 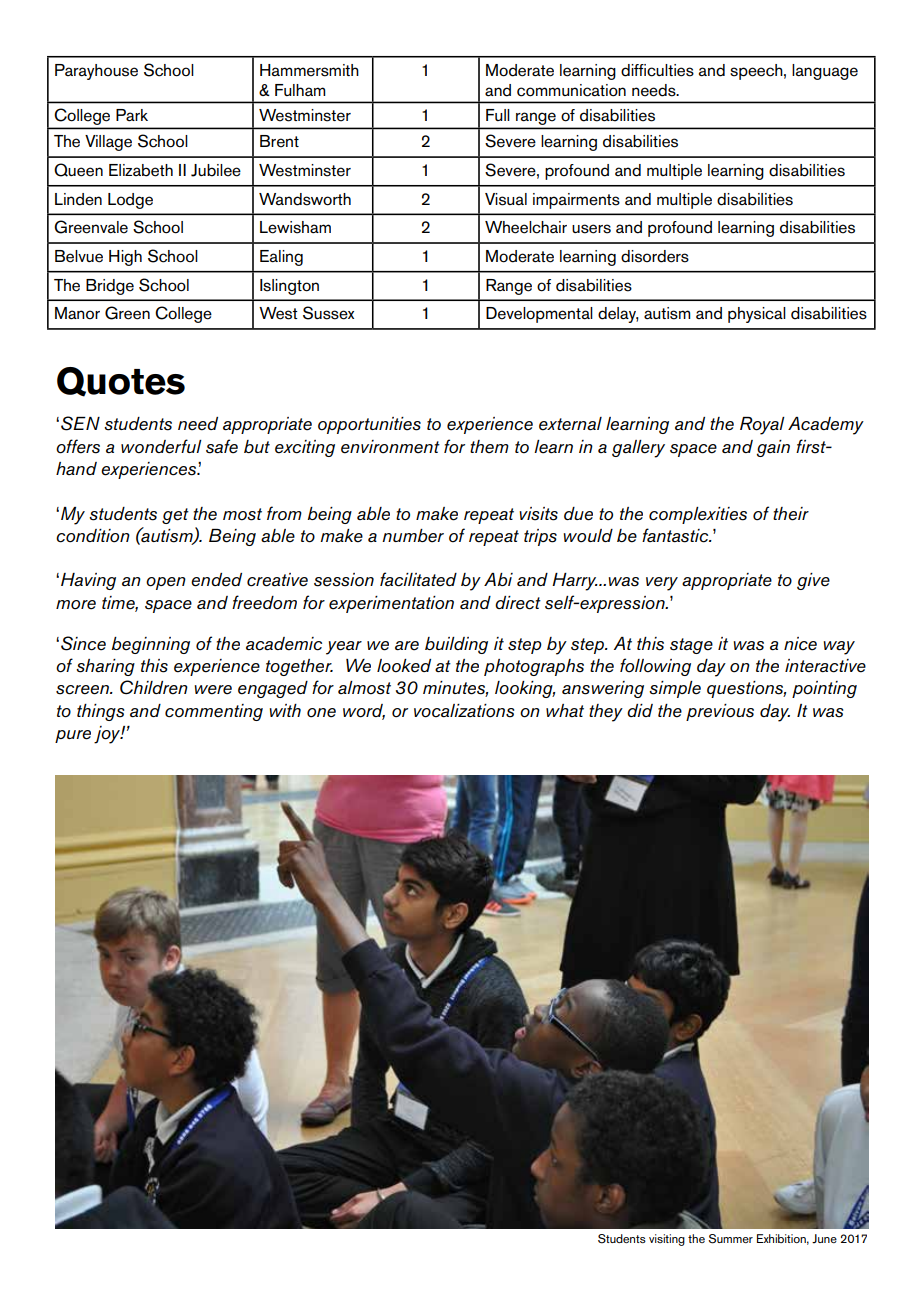 I want to click on Royal, so click(x=762, y=426).
